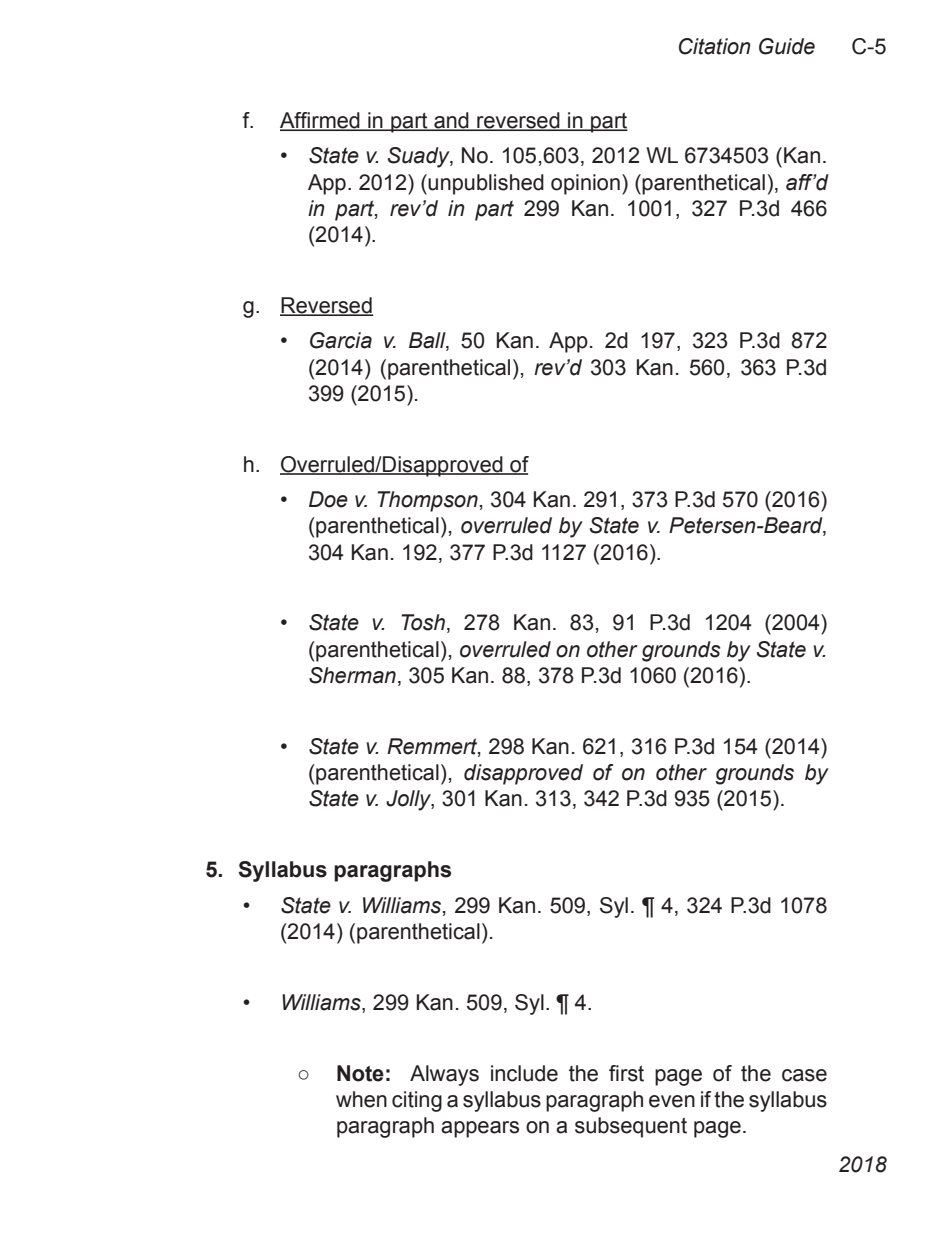  Describe the element at coordinates (451, 121) in the document. I see `and` at that location.
